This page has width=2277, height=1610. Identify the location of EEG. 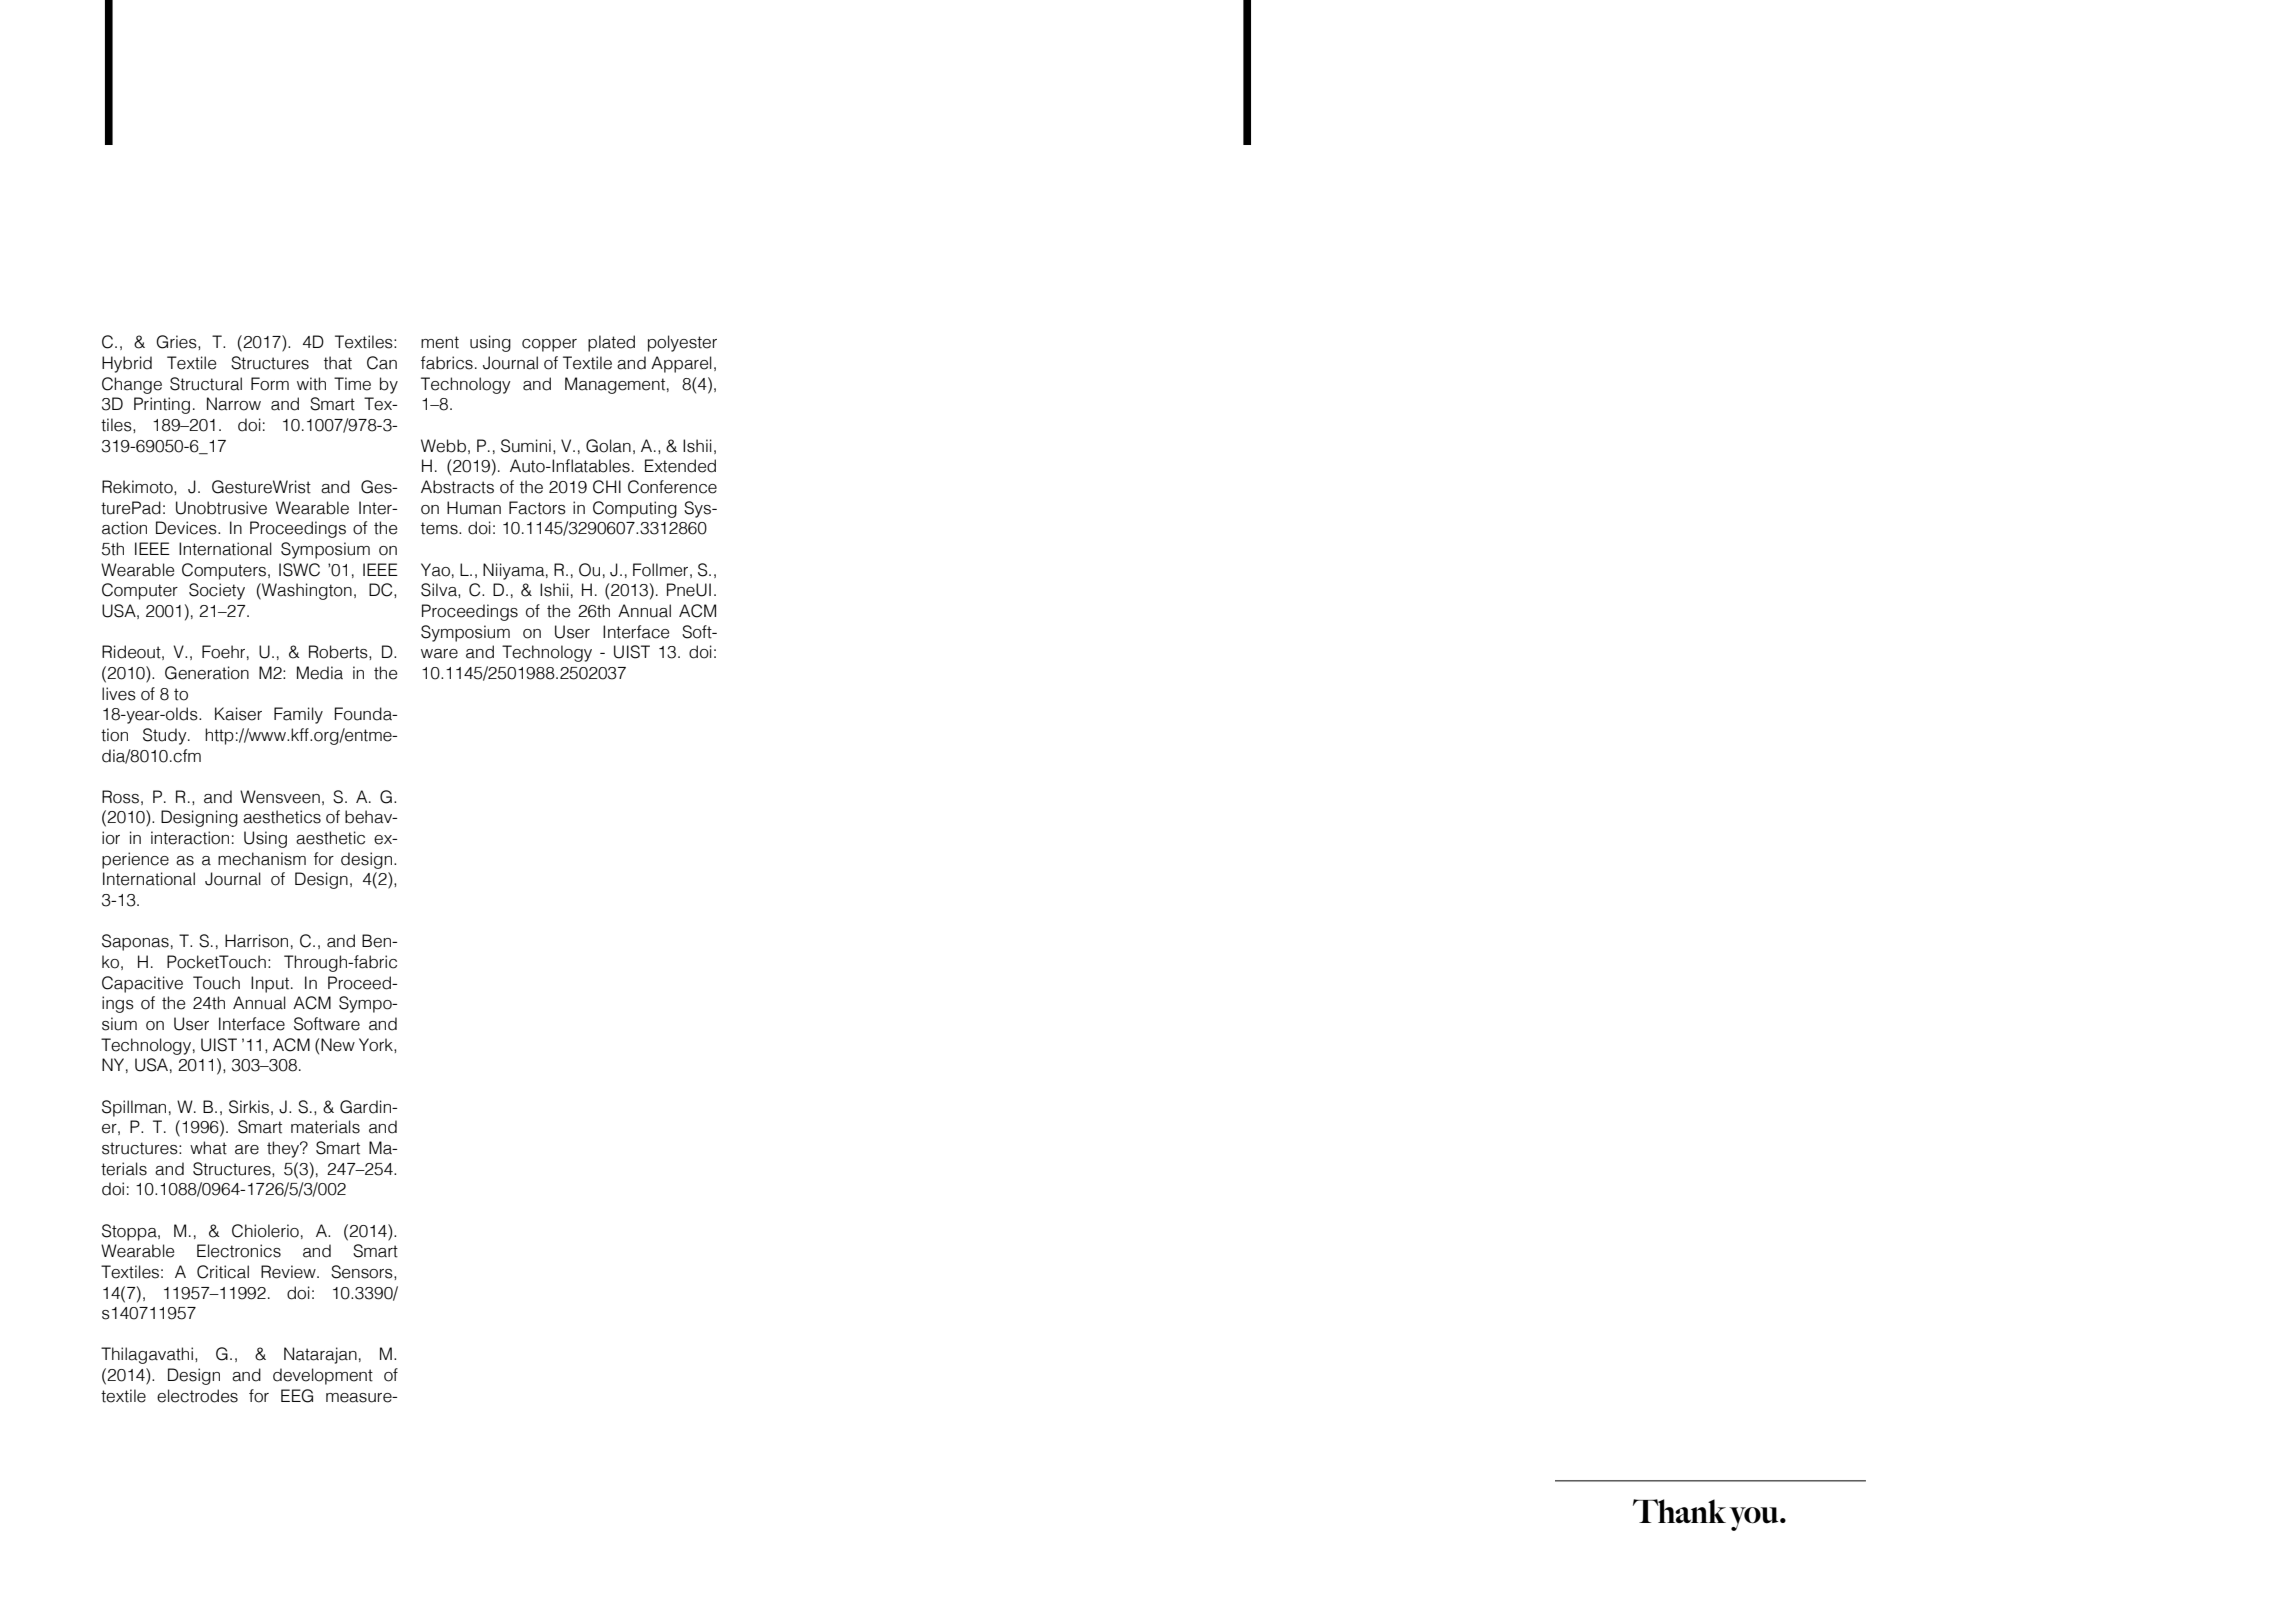
(297, 1396).
